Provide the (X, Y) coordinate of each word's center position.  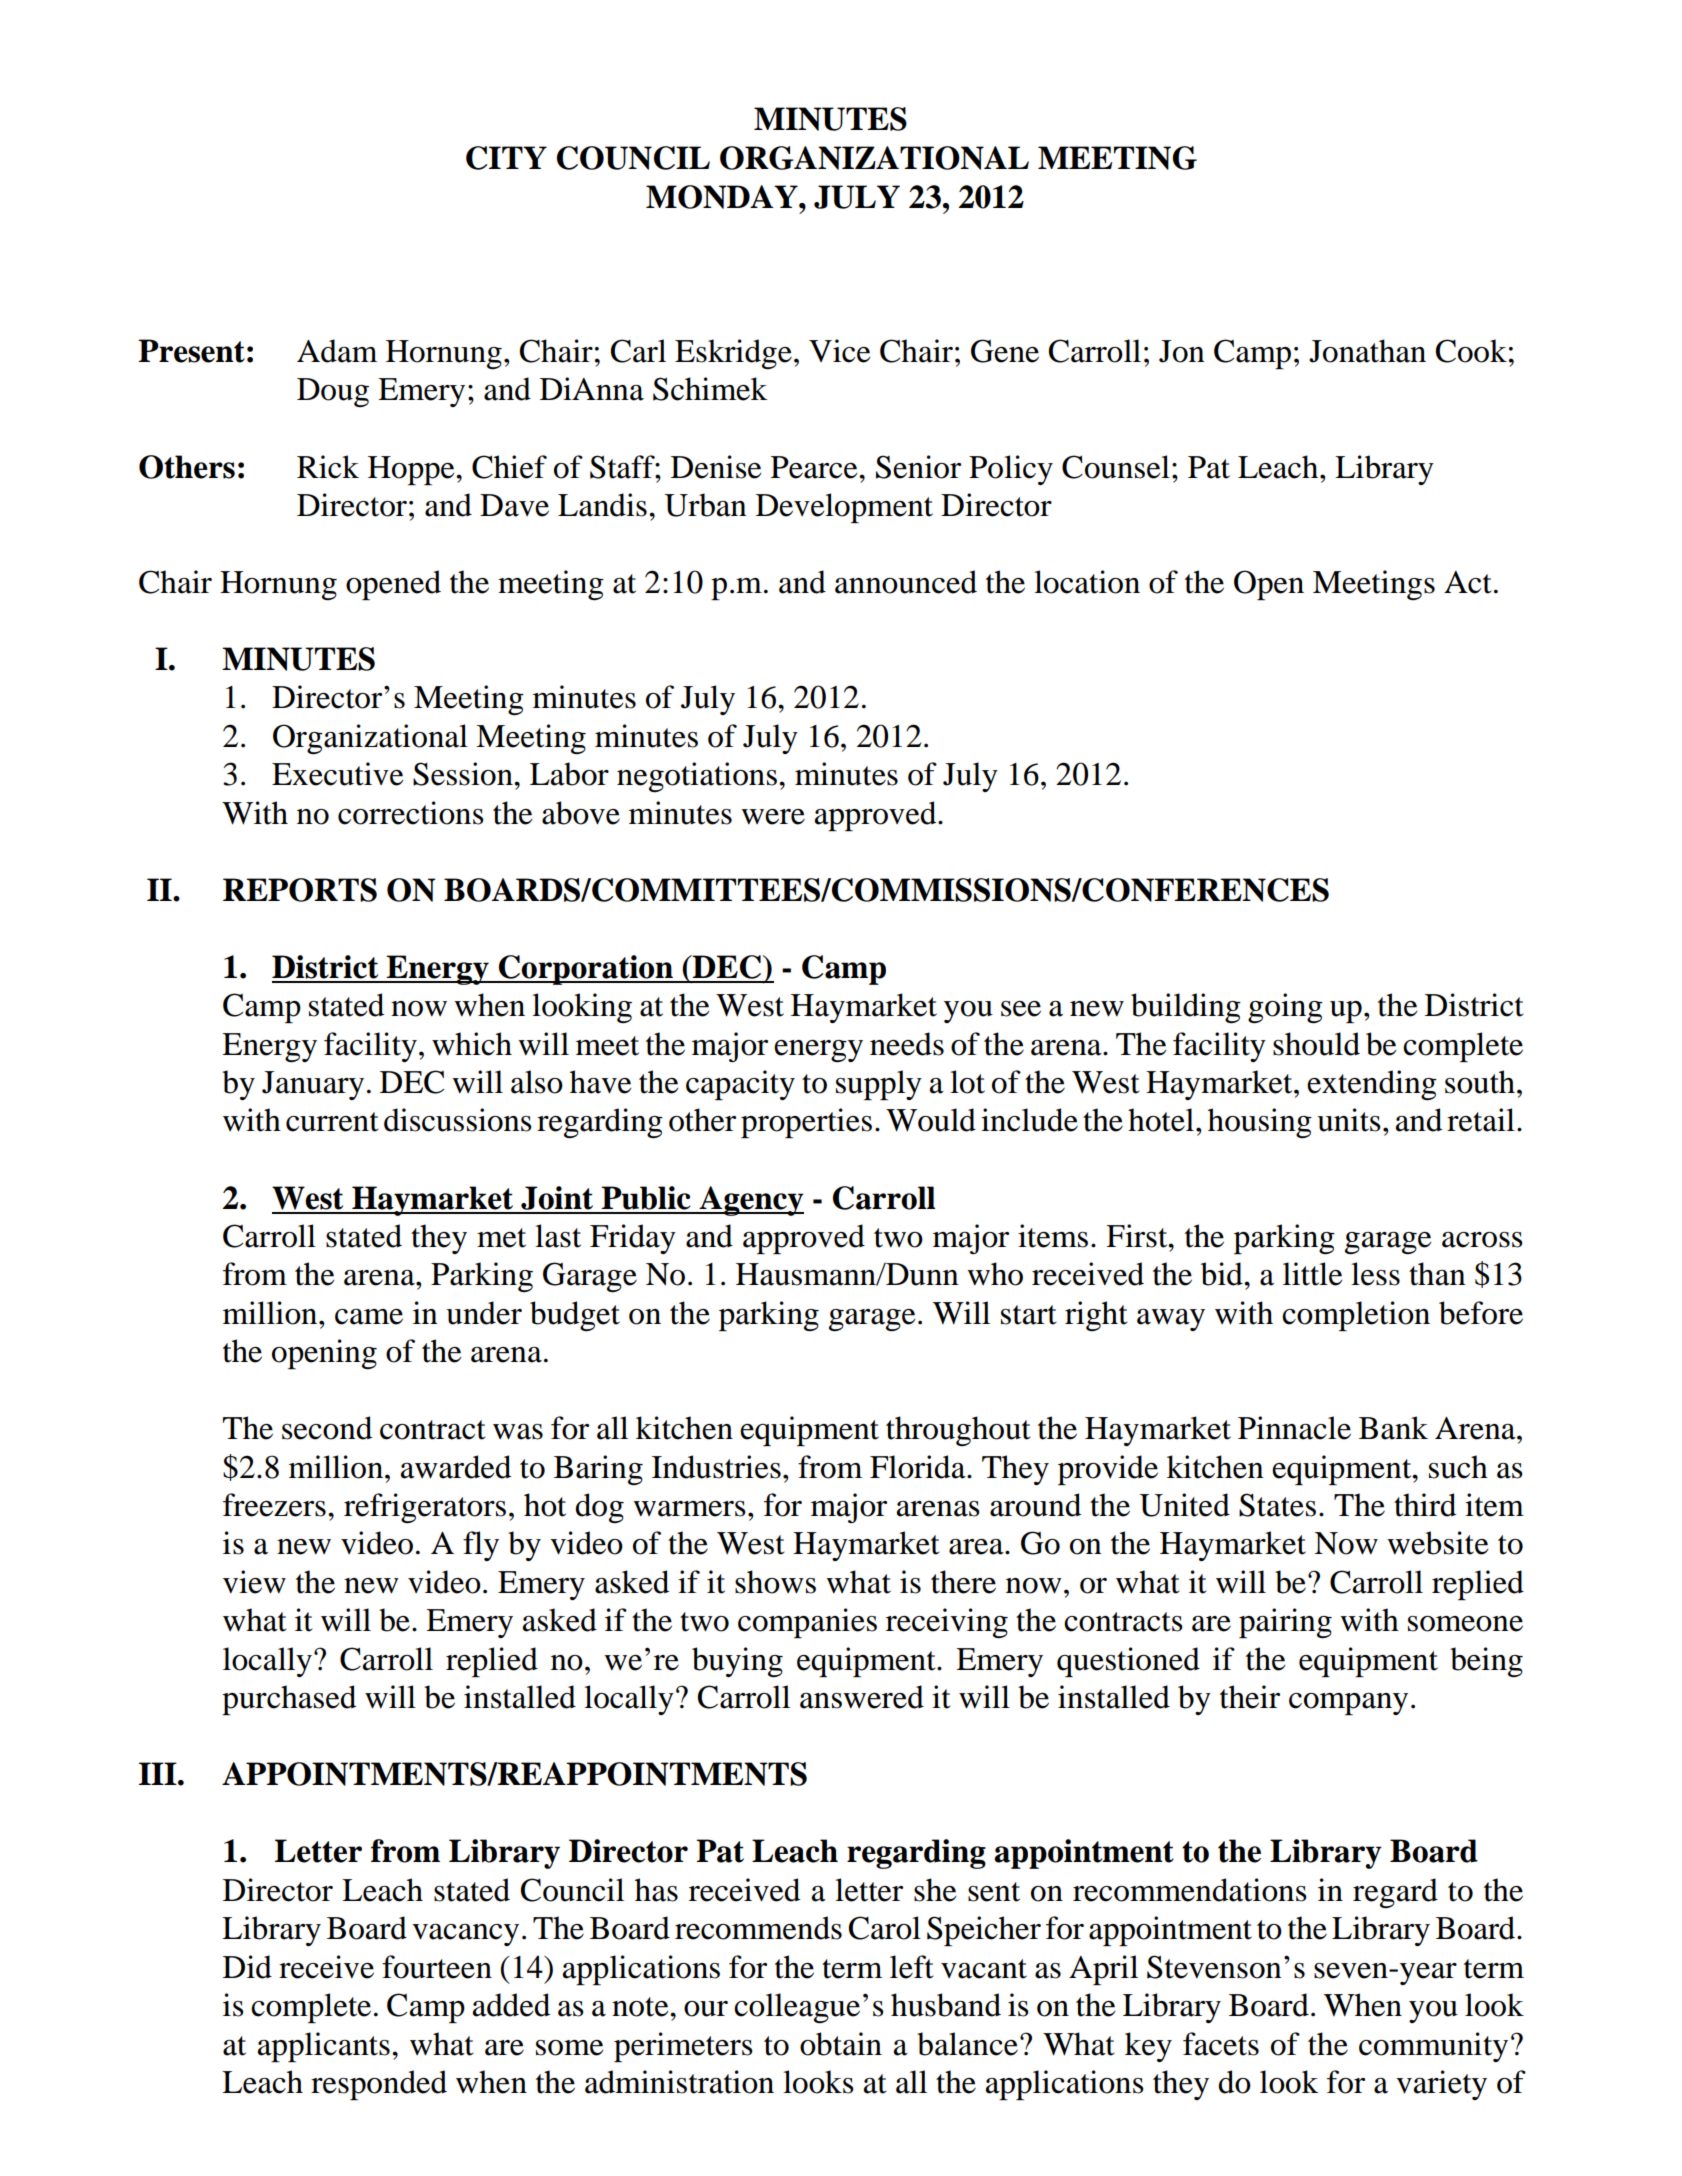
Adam (337, 351)
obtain (841, 2044)
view (254, 1582)
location (1087, 582)
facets (1221, 2044)
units (1349, 1120)
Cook (1471, 351)
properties (806, 1123)
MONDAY (723, 197)
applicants (324, 2047)
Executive (337, 774)
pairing (1285, 1623)
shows (775, 1582)
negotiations (697, 777)
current (332, 1122)
